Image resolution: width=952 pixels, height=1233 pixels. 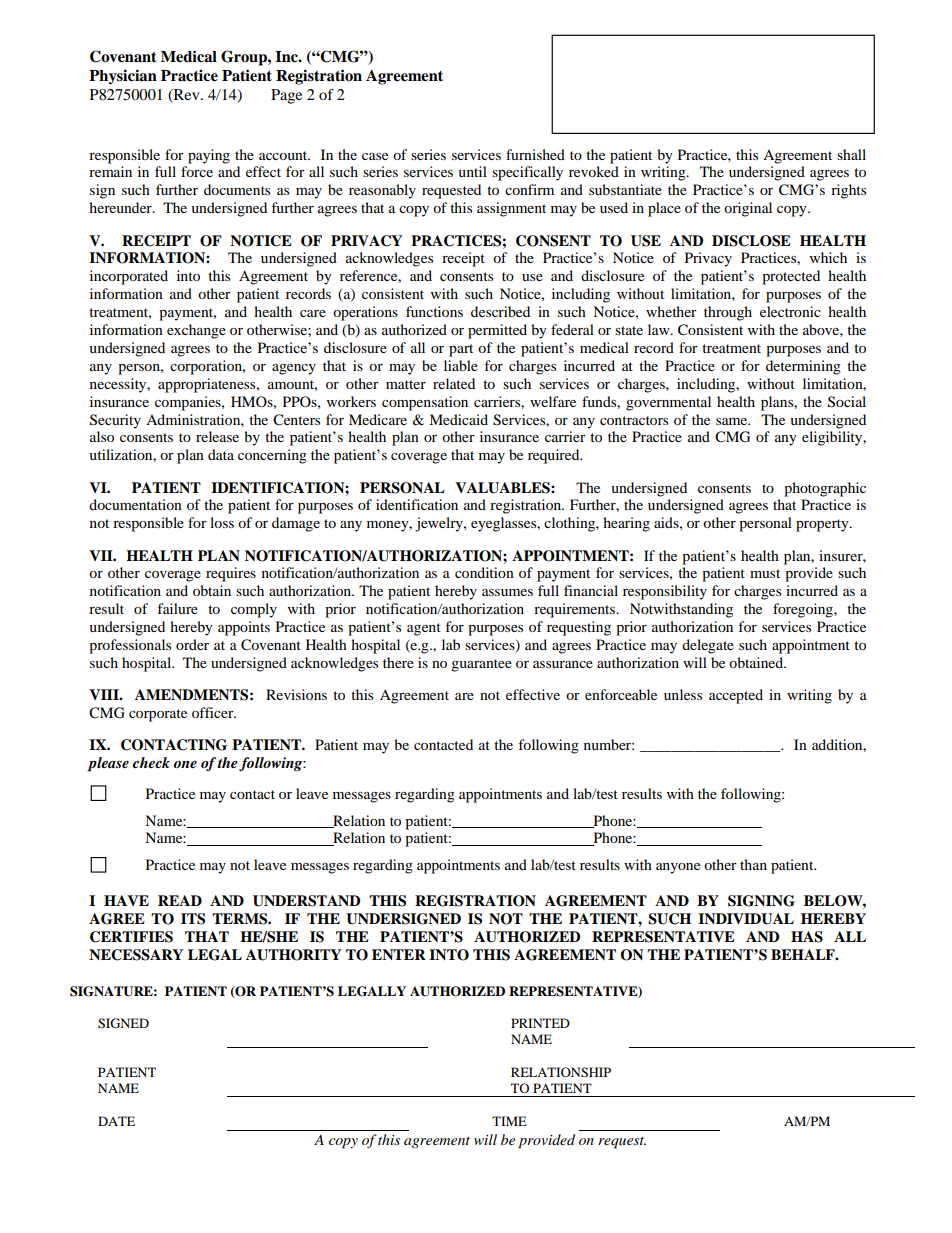 I want to click on photographic, so click(x=825, y=489).
